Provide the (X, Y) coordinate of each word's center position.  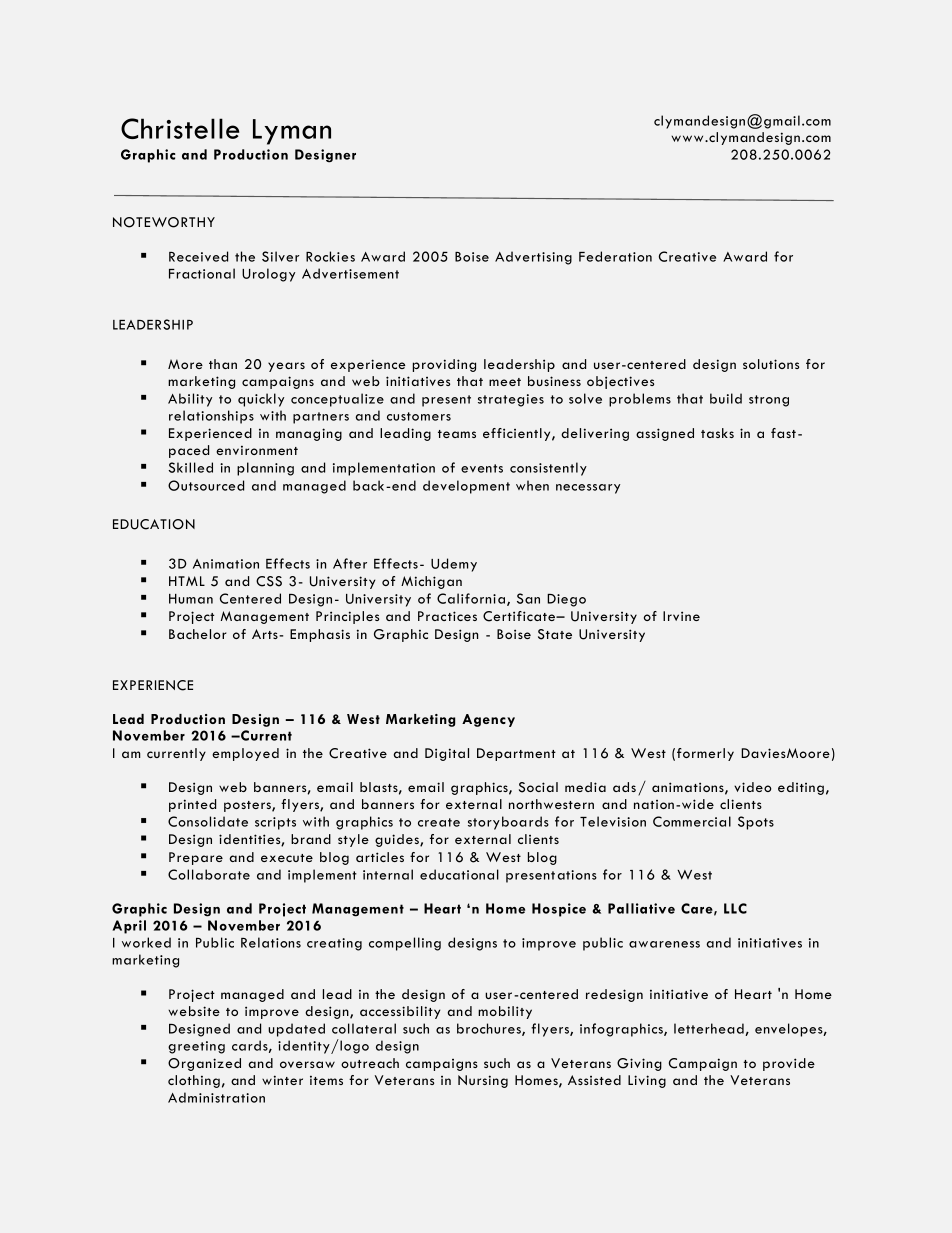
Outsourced (206, 485)
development (466, 487)
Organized (204, 1064)
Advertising (533, 258)
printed (192, 805)
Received (198, 256)
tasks (717, 433)
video (753, 787)
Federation (615, 256)
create (439, 822)
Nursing (483, 1081)
